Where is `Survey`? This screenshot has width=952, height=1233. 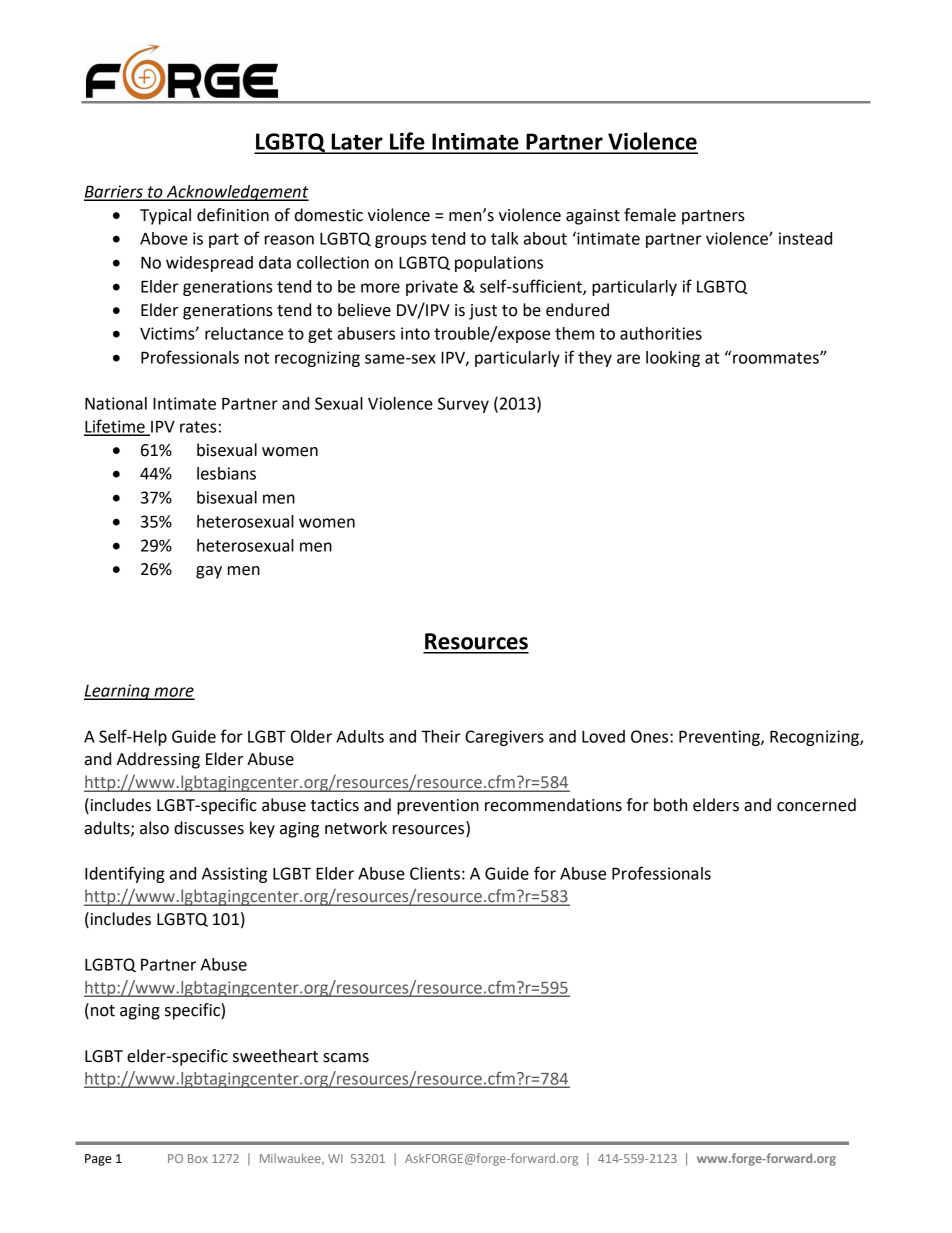
Survey is located at coordinates (463, 405).
